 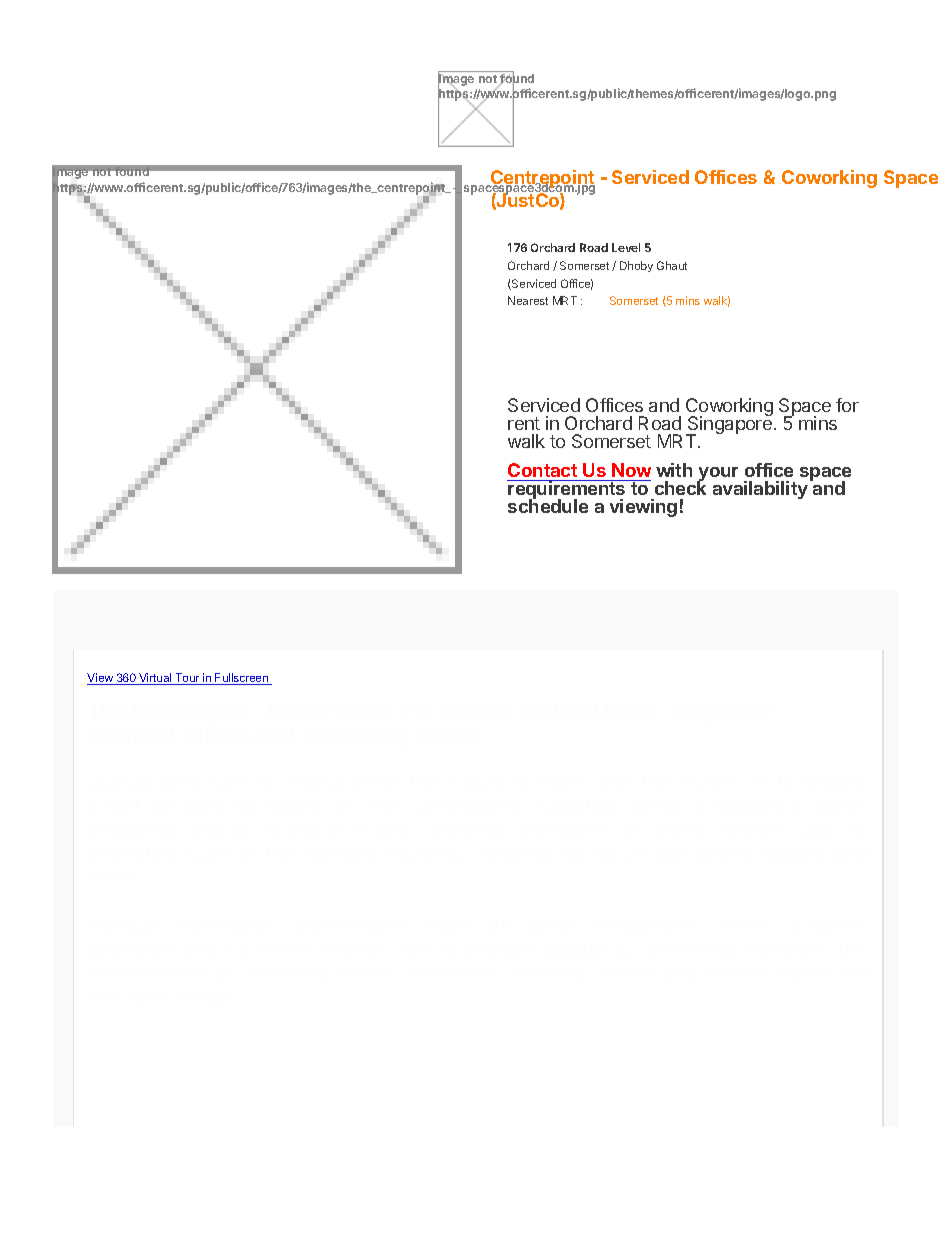 What do you see at coordinates (626, 247) in the image?
I see `Level` at bounding box center [626, 247].
